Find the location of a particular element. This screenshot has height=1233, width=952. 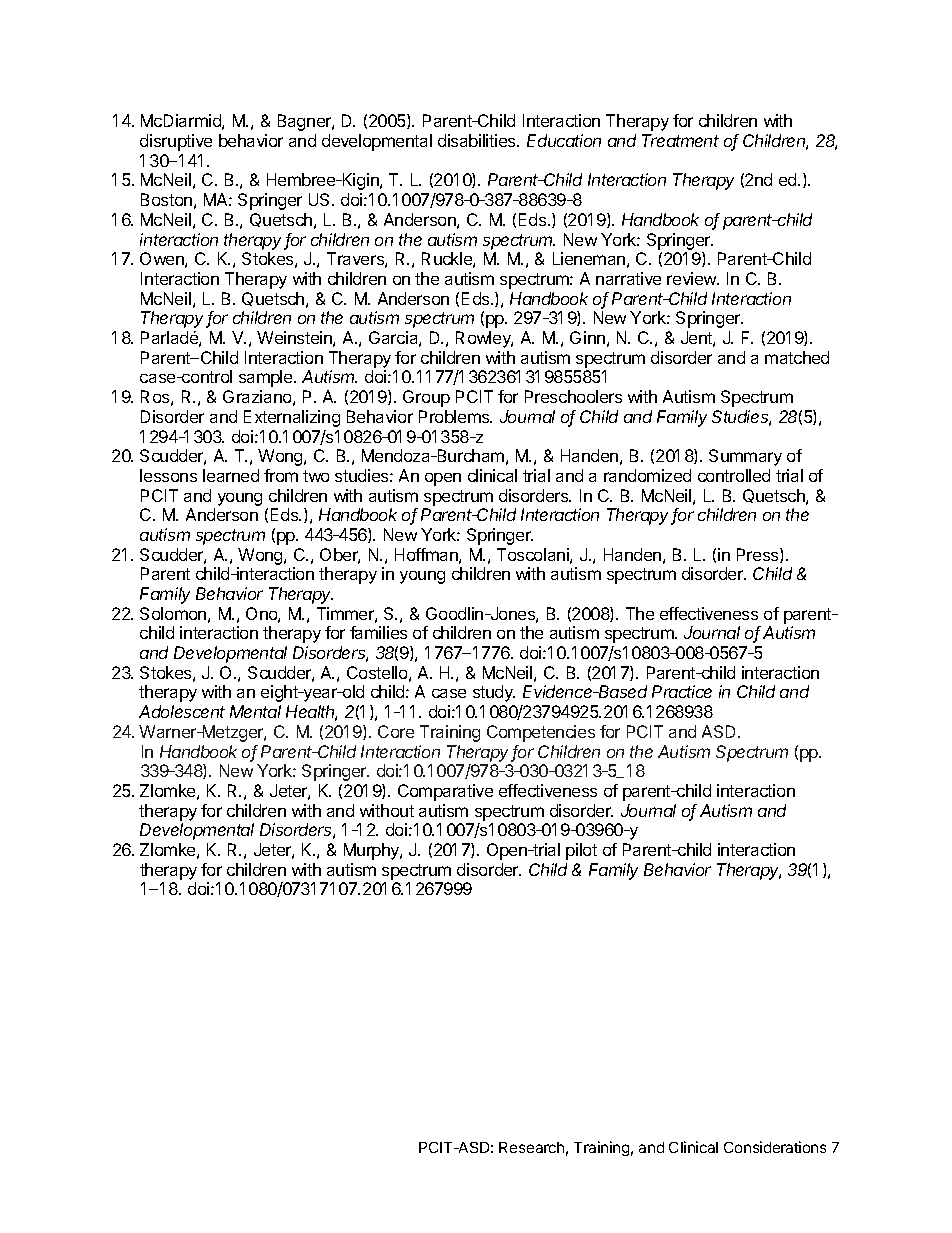

Practice is located at coordinates (682, 691).
